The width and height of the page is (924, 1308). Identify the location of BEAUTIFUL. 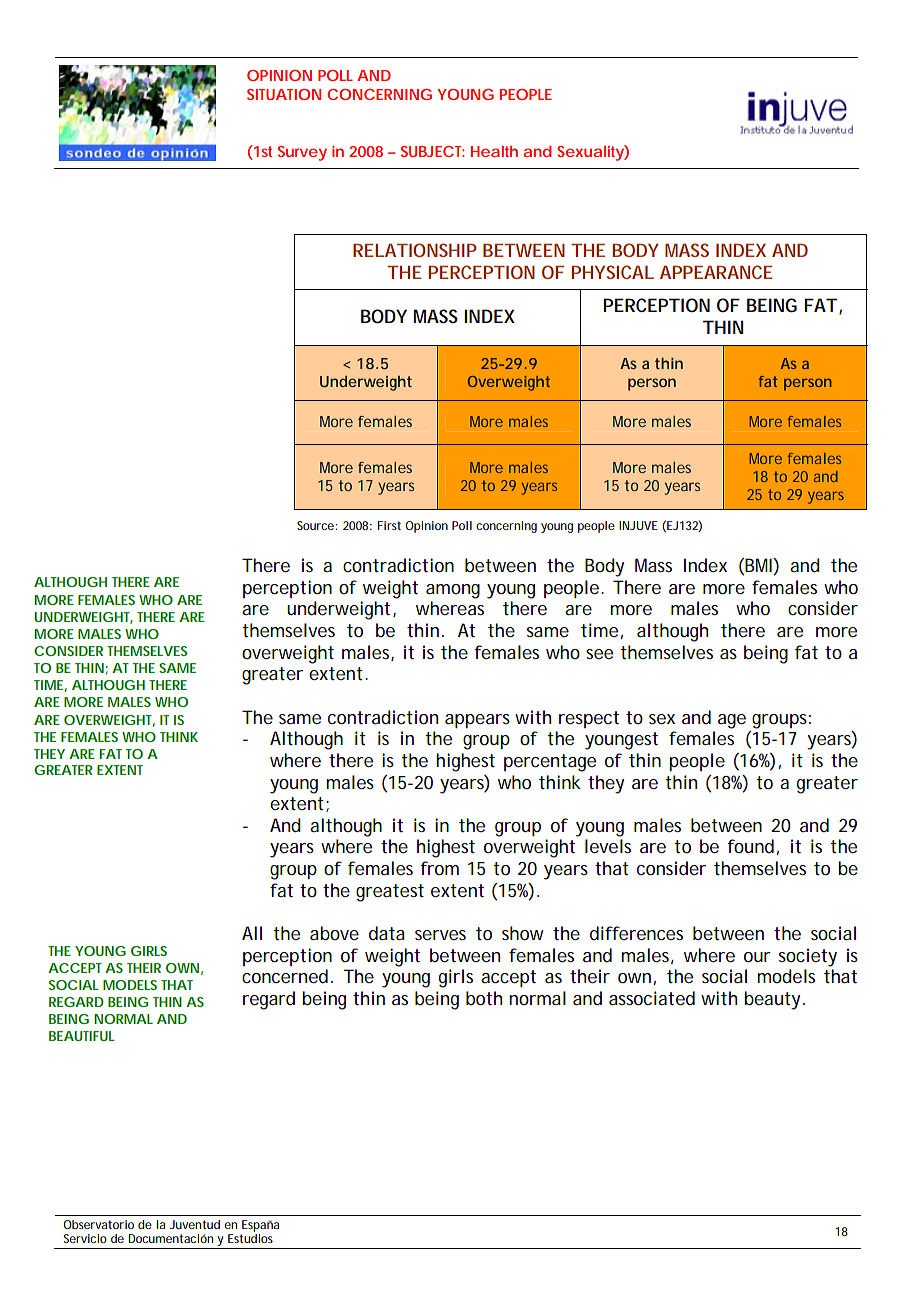
(82, 1036).
